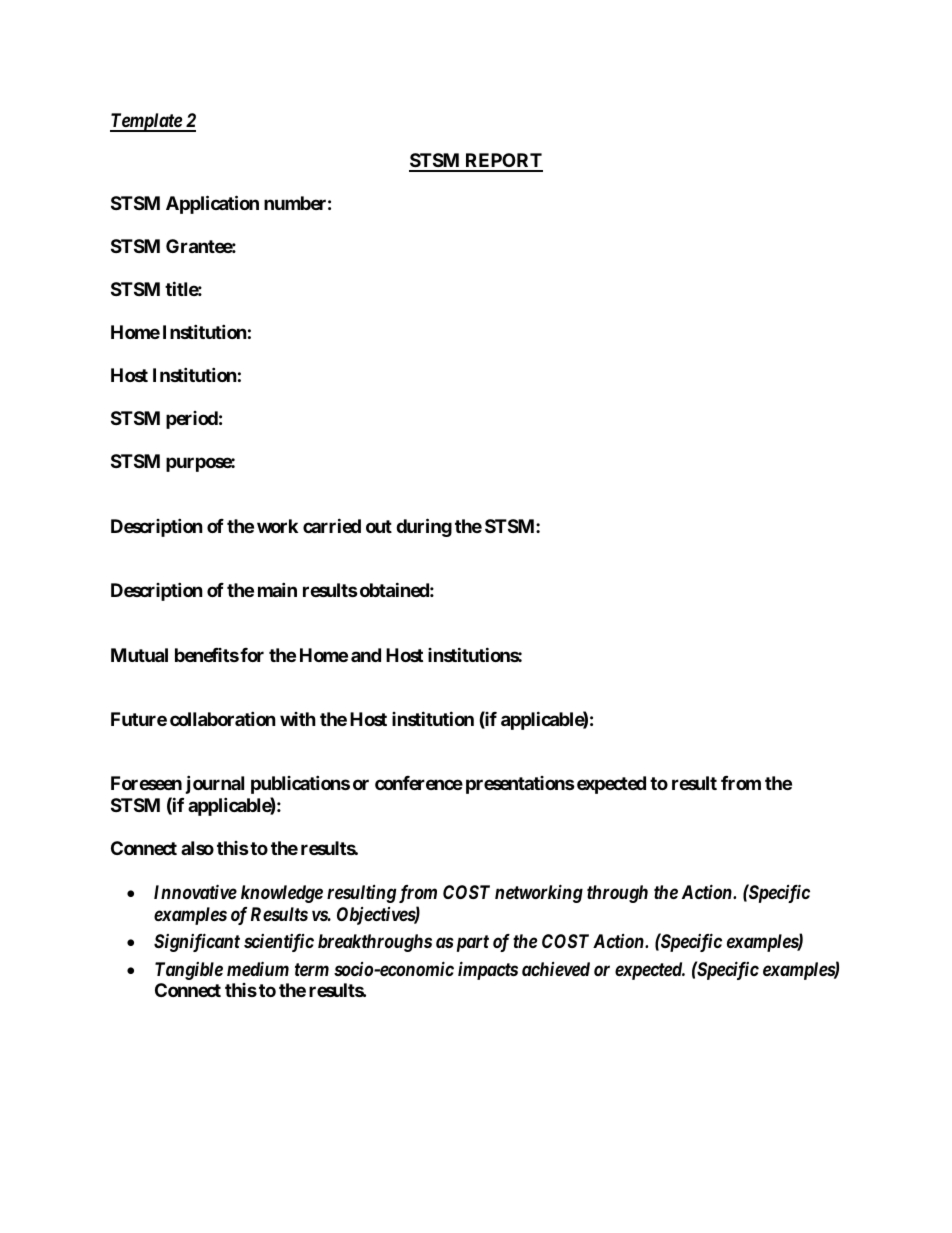 The image size is (952, 1233). Describe the element at coordinates (332, 525) in the screenshot. I see `carried` at that location.
